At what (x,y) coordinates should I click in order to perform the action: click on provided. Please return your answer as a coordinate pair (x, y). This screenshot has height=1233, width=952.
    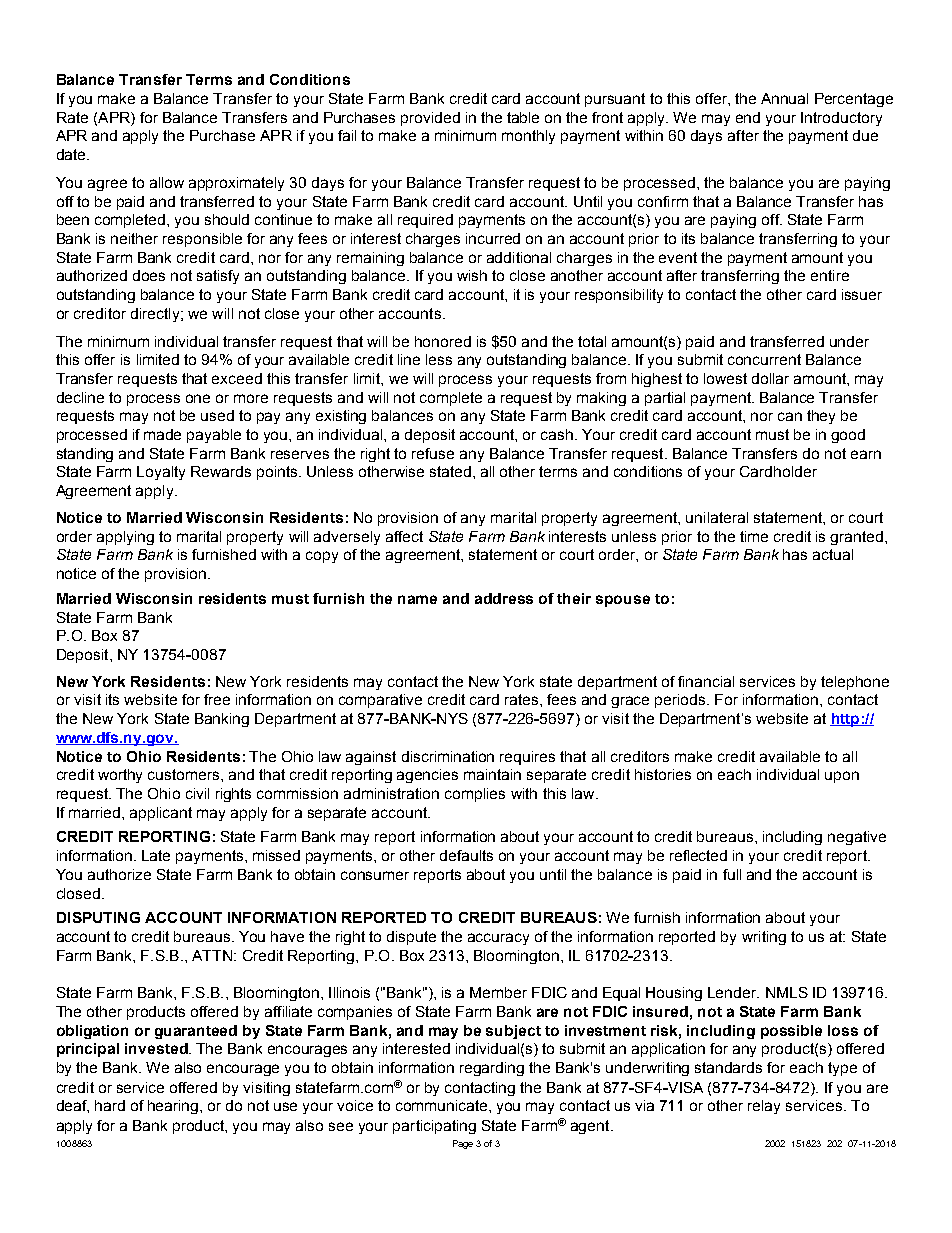
    Looking at the image, I should click on (430, 119).
